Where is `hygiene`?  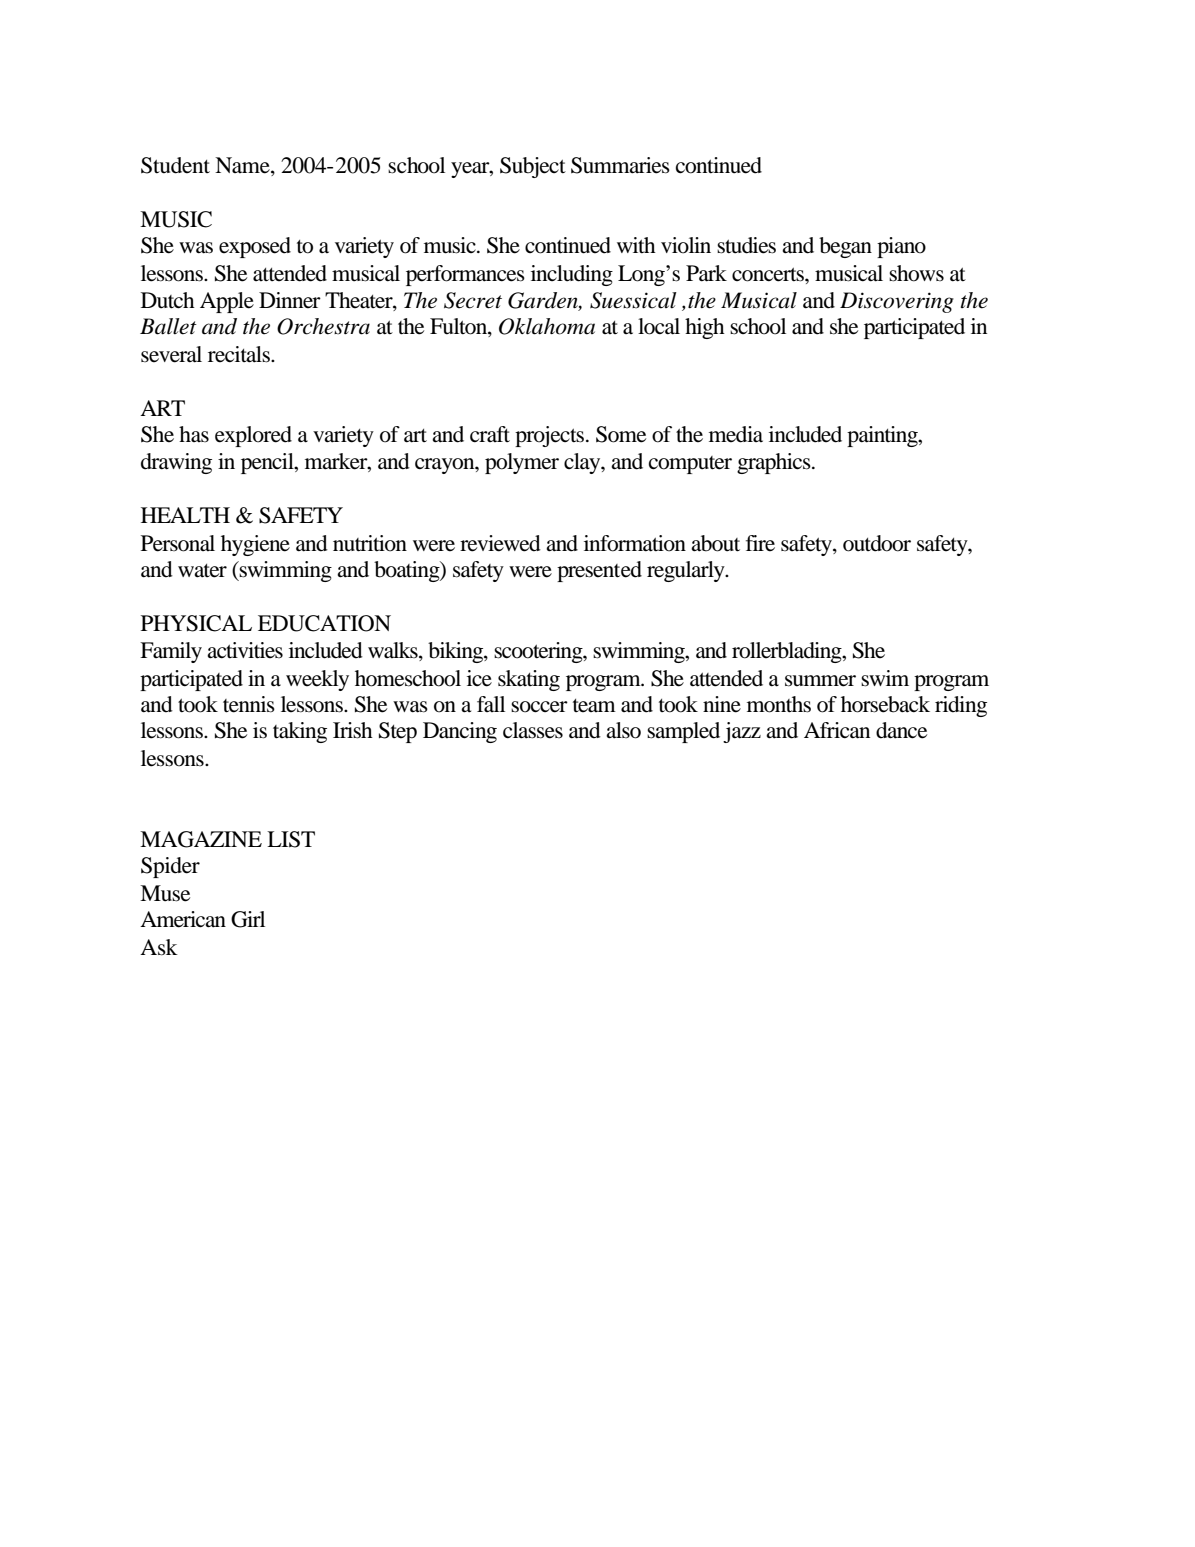 hygiene is located at coordinates (255, 545).
